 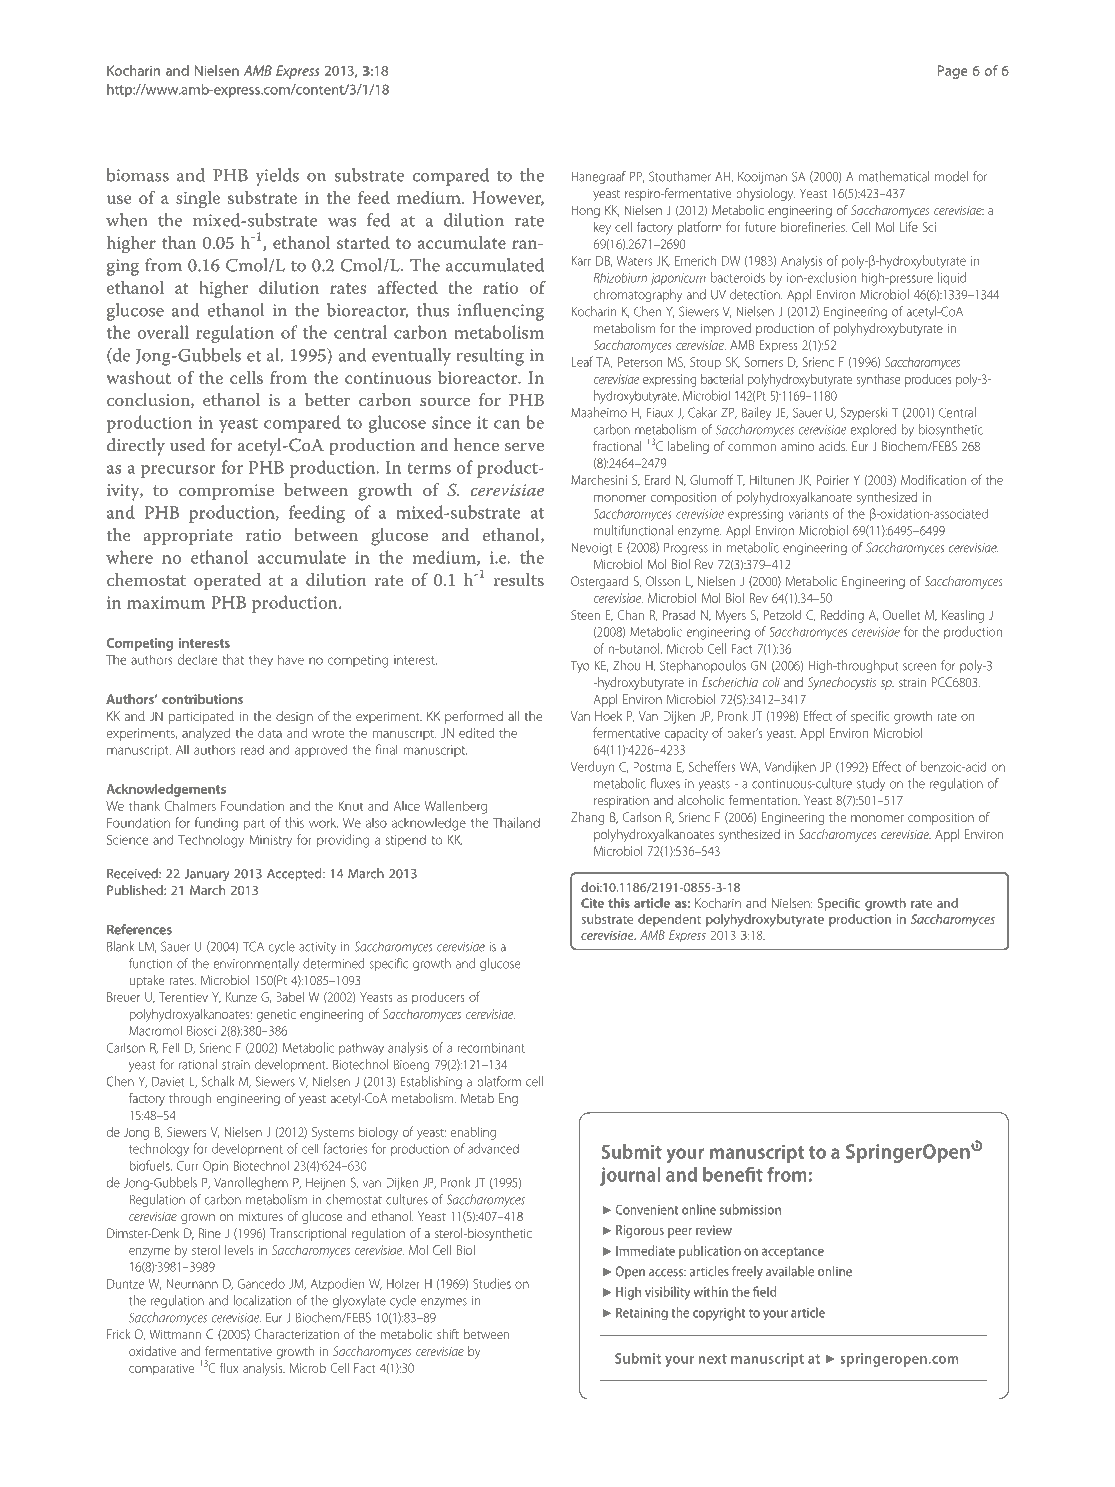 What do you see at coordinates (669, 920) in the screenshot?
I see `dependent` at bounding box center [669, 920].
